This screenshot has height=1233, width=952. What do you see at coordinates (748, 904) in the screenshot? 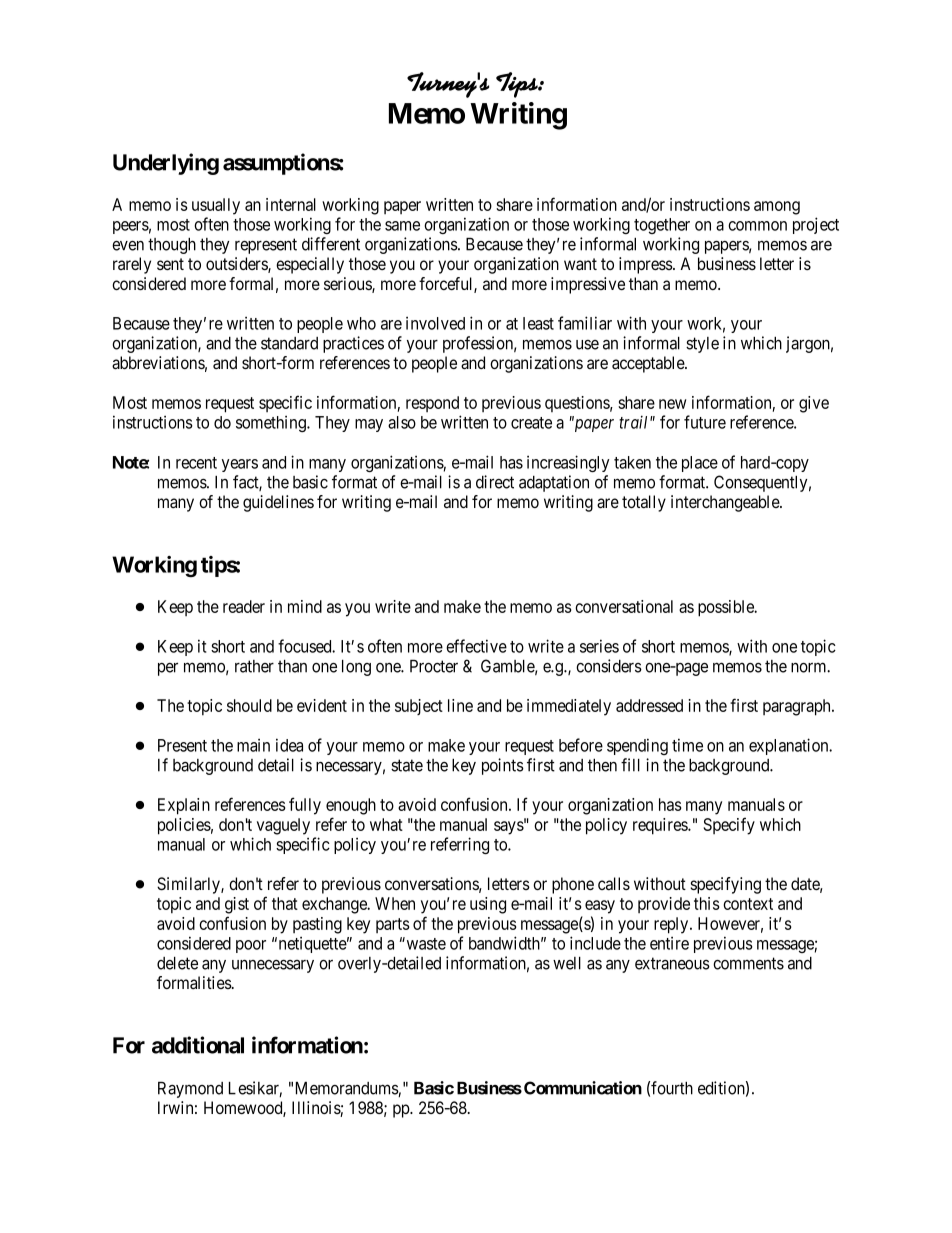
I see `context` at bounding box center [748, 904].
